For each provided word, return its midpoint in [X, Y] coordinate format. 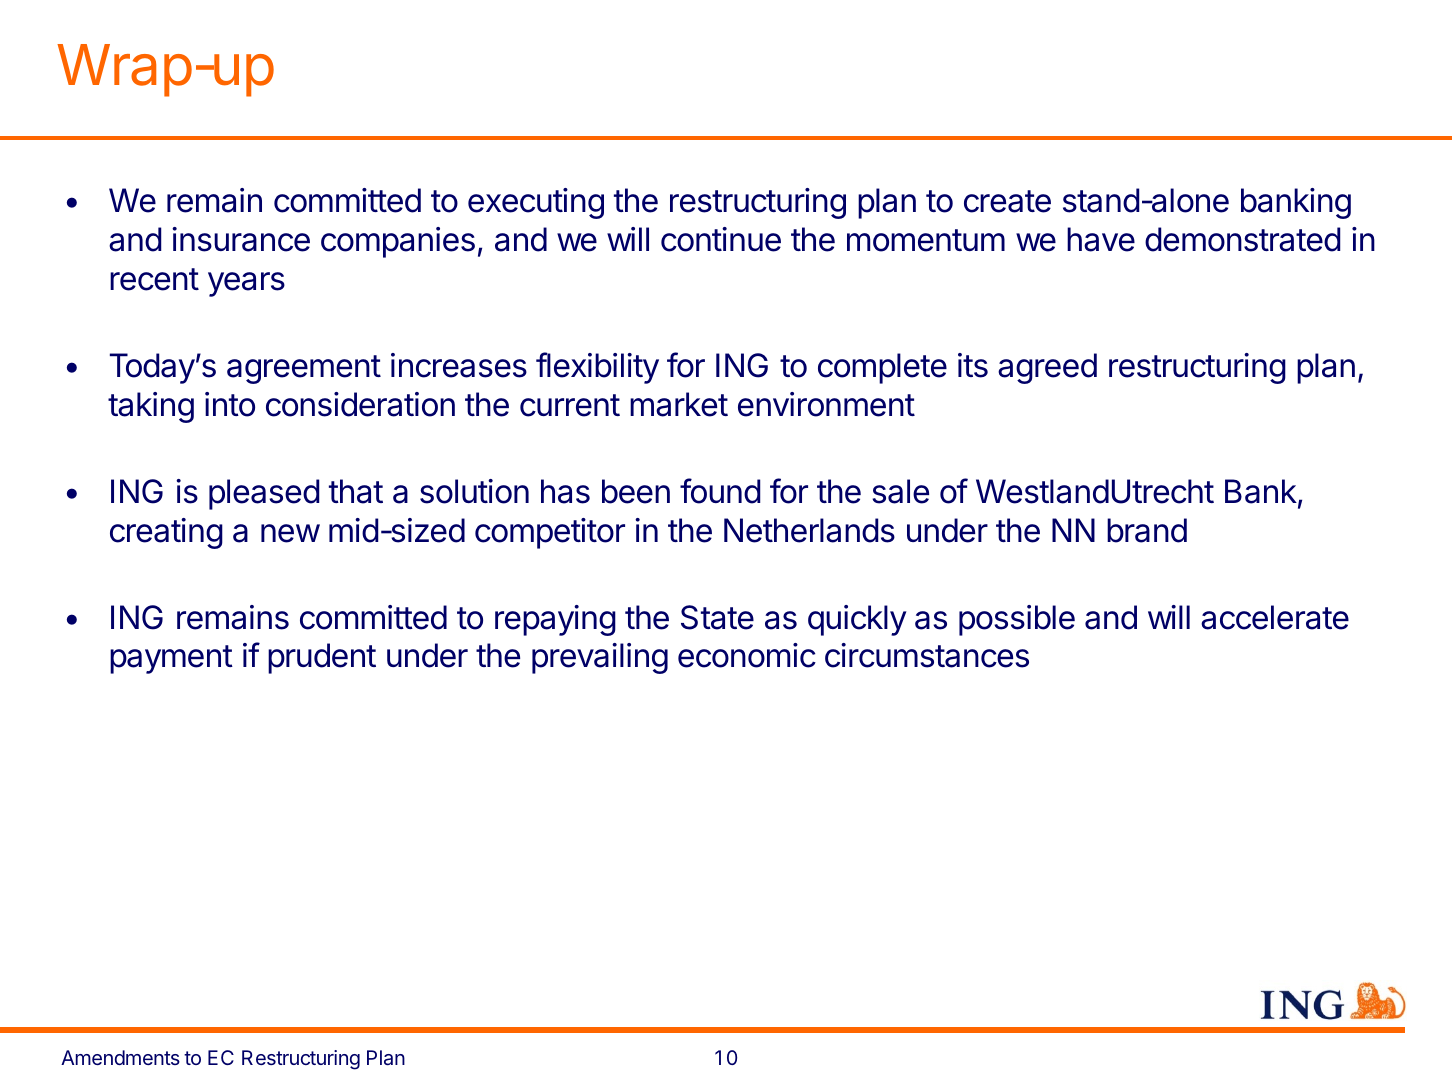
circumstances [927, 655]
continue [721, 239]
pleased [264, 494]
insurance [241, 239]
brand [1147, 530]
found [720, 491]
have [1101, 239]
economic [747, 655]
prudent [322, 658]
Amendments [120, 1057]
